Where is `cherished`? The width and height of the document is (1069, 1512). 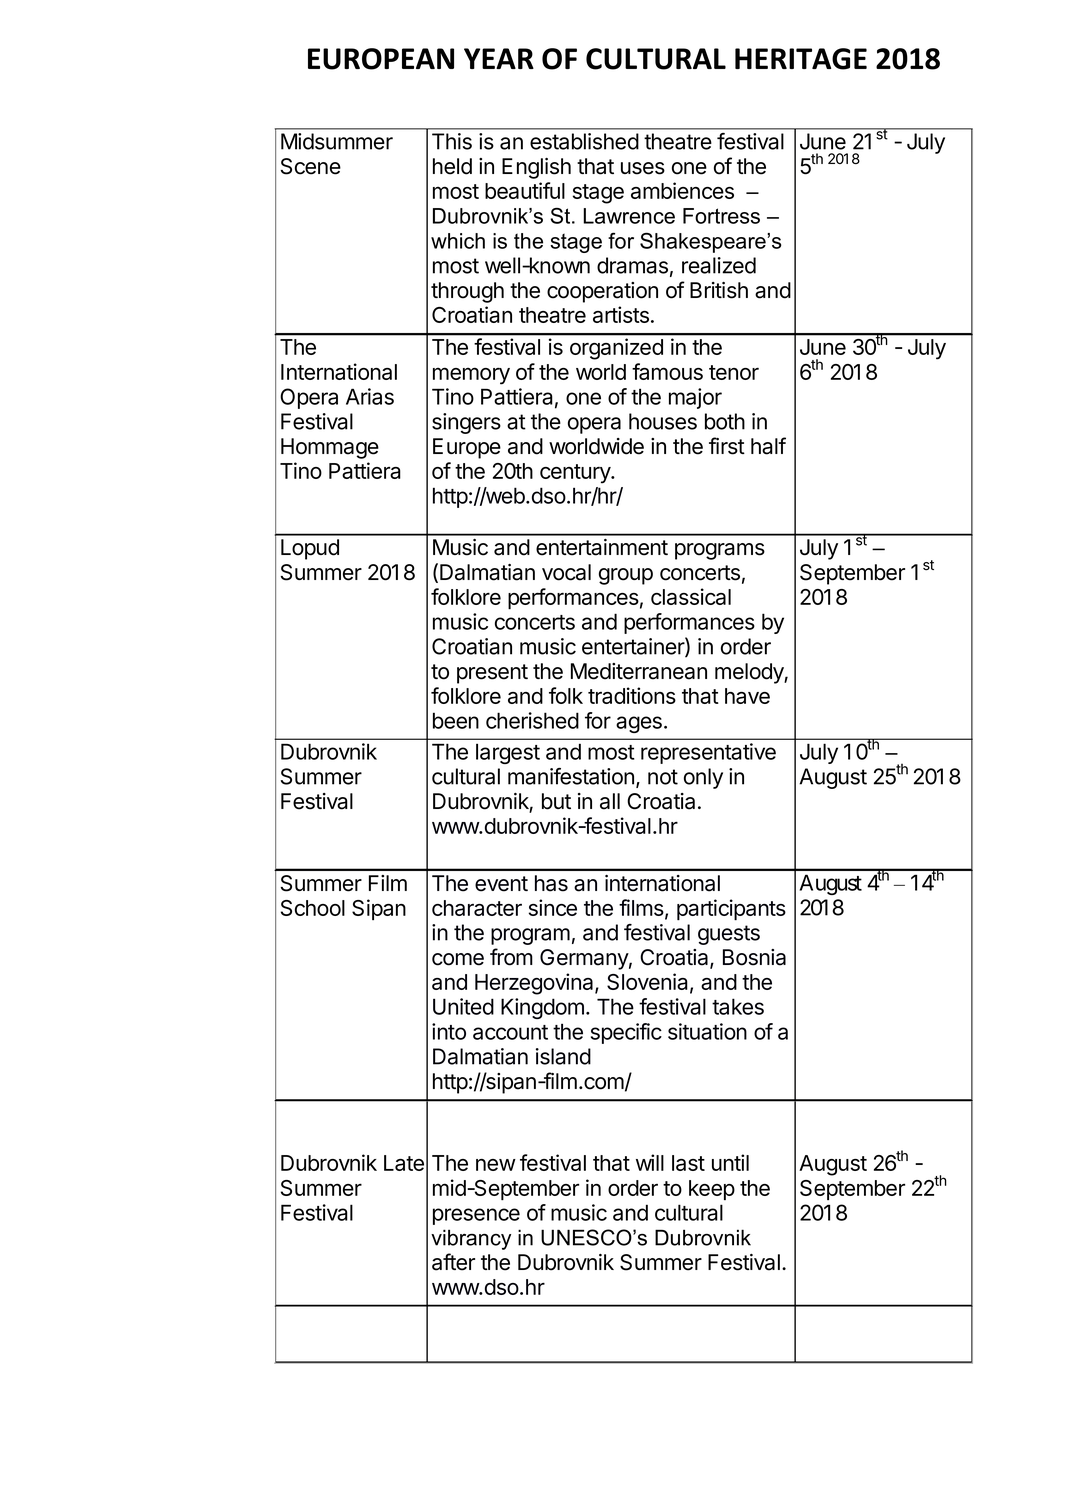 cherished is located at coordinates (532, 720).
